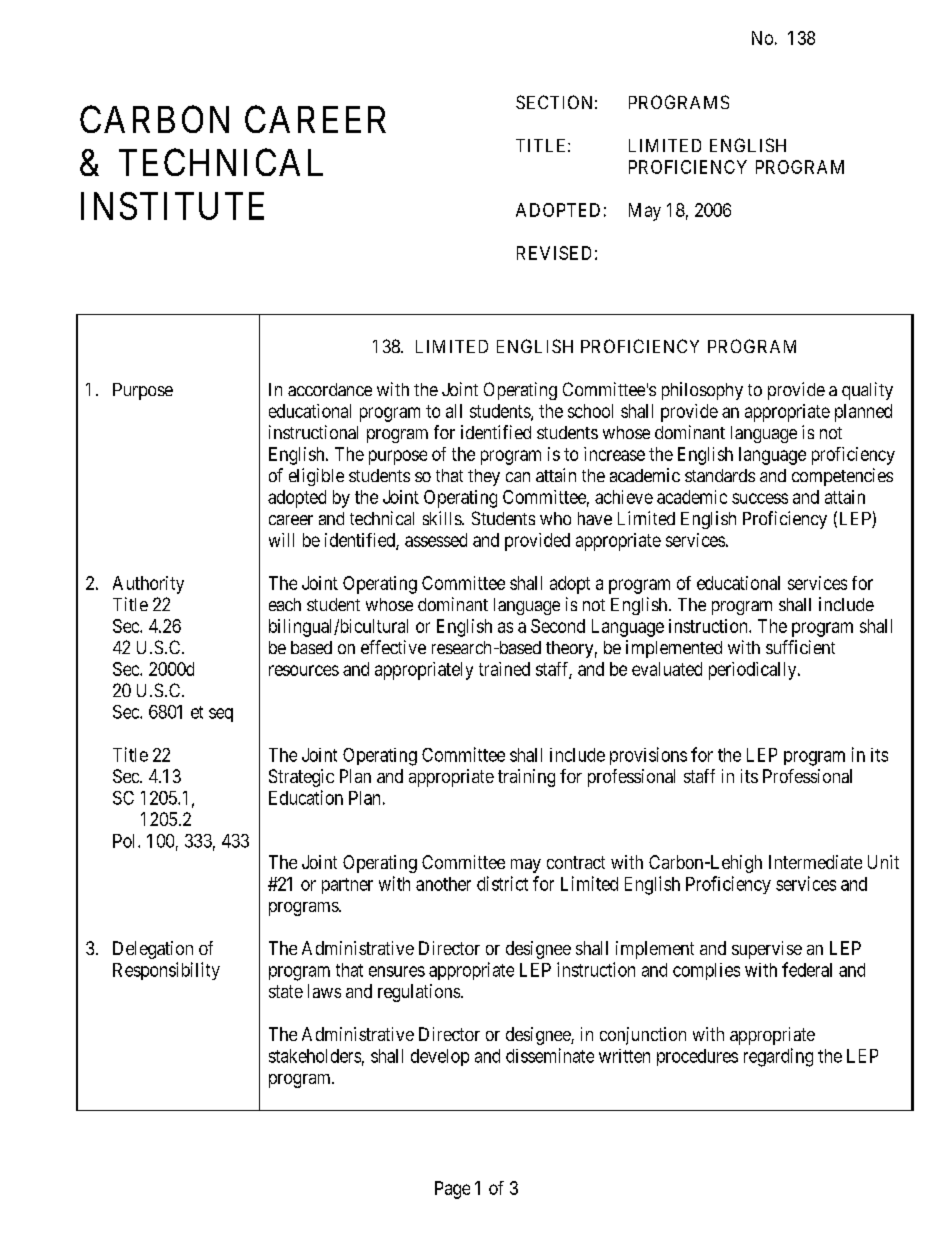 The height and width of the screenshot is (1233, 952). What do you see at coordinates (504, 669) in the screenshot?
I see `trained` at bounding box center [504, 669].
